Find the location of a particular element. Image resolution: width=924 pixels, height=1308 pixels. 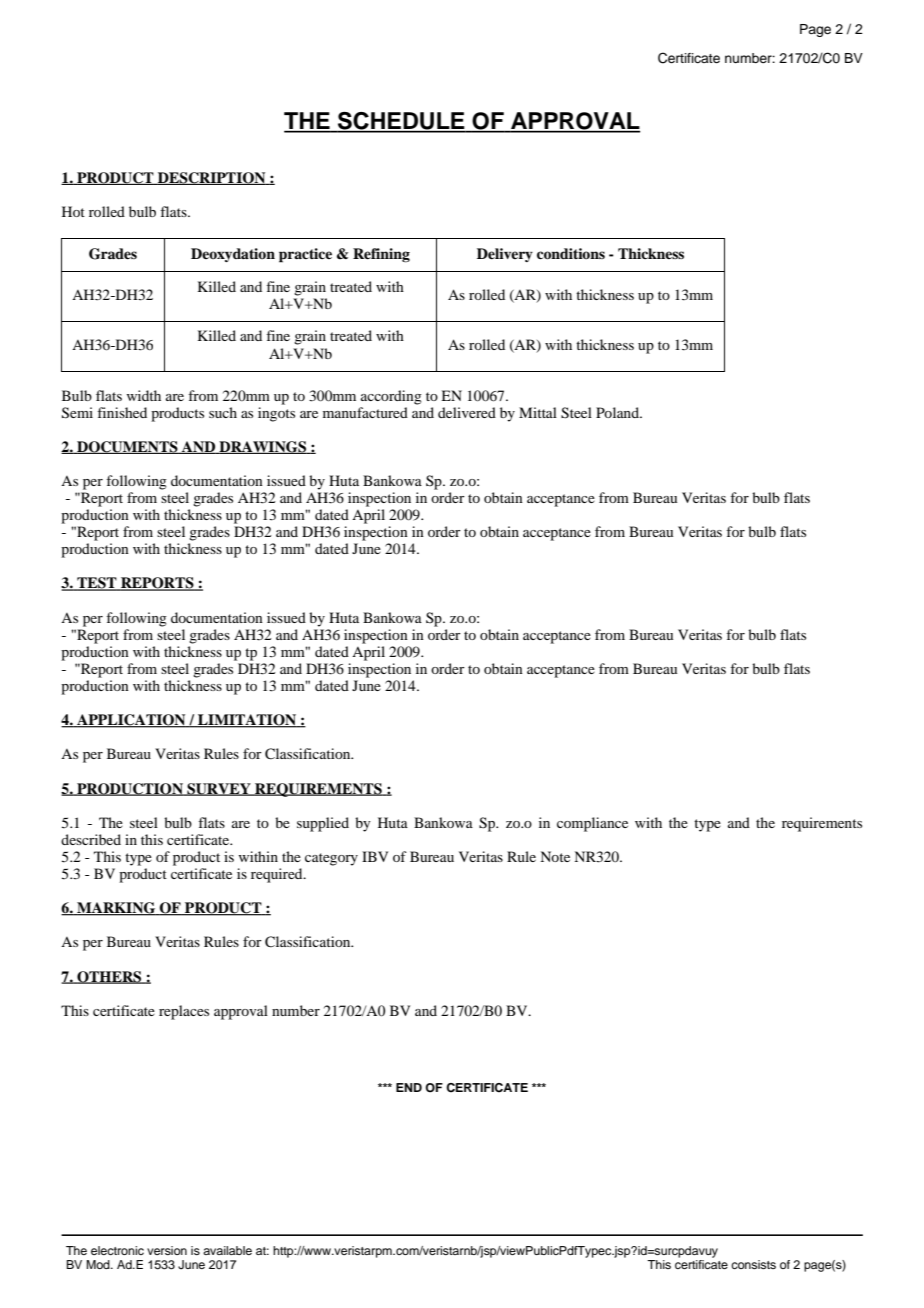

DOCUMENTS is located at coordinates (127, 447).
